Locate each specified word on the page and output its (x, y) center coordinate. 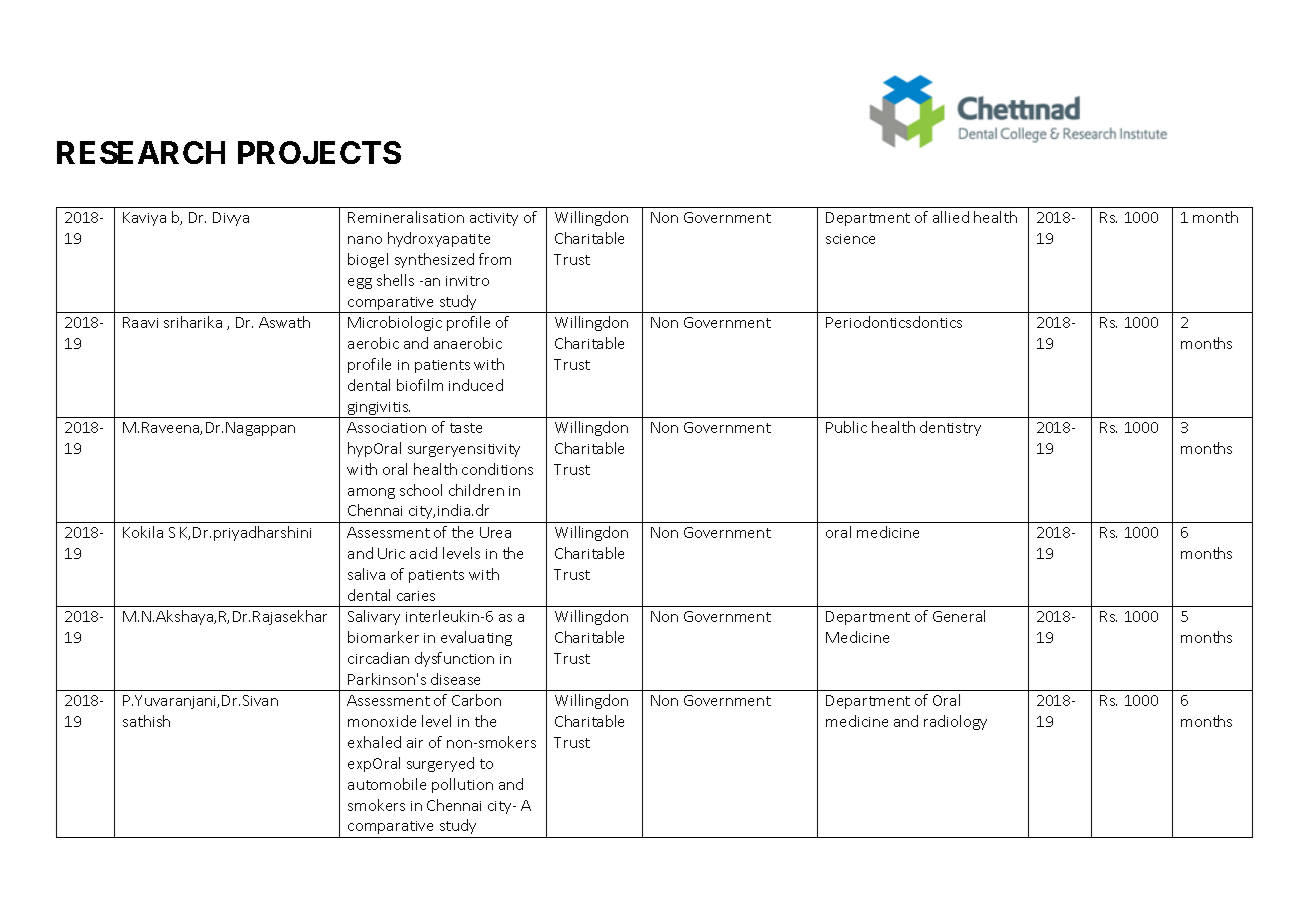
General (959, 616)
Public (846, 427)
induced (476, 385)
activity (494, 219)
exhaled (374, 742)
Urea (495, 532)
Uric (391, 553)
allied (951, 217)
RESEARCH (141, 152)
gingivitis (378, 410)
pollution (462, 785)
